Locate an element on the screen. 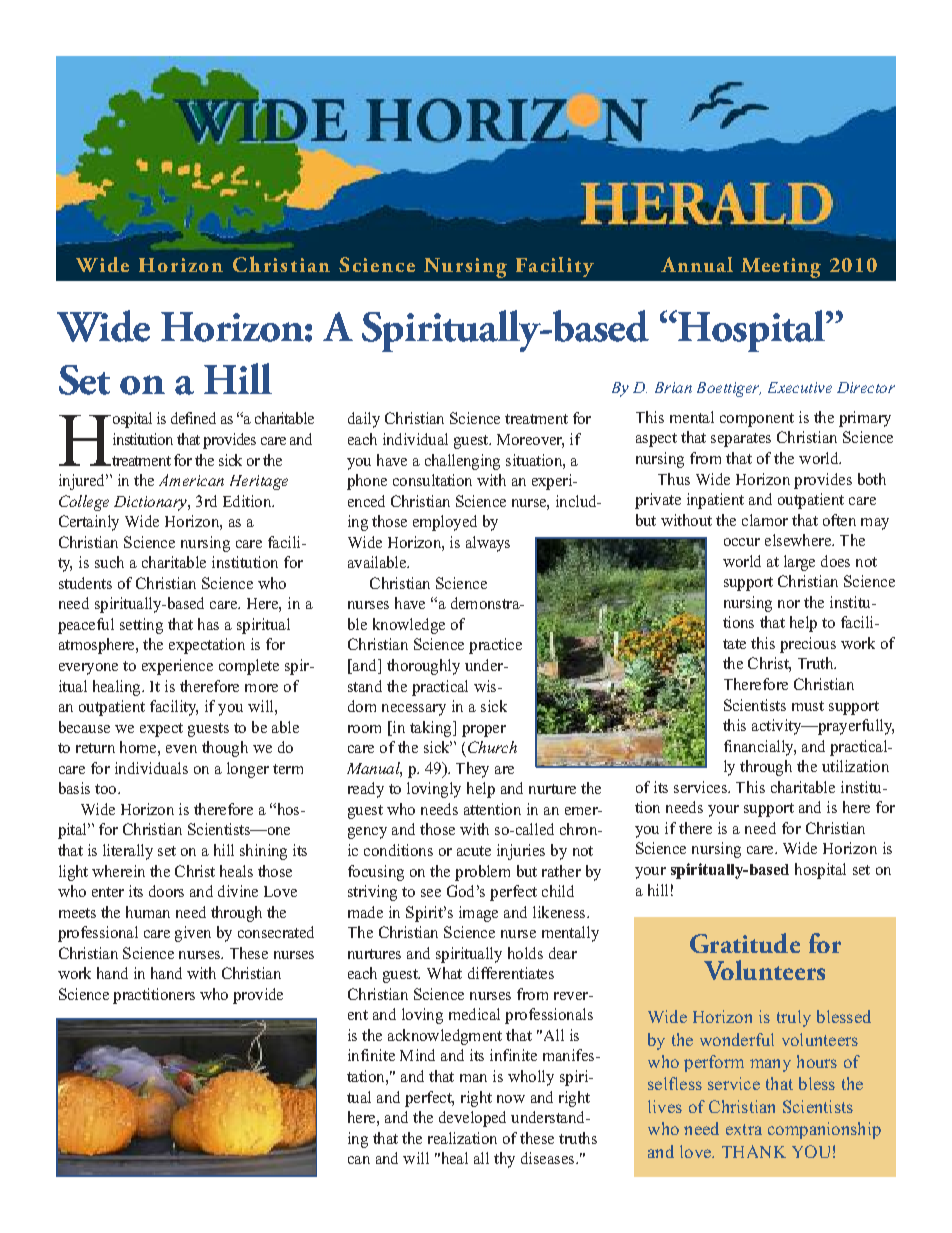 This screenshot has height=1233, width=952. extra is located at coordinates (744, 1129).
